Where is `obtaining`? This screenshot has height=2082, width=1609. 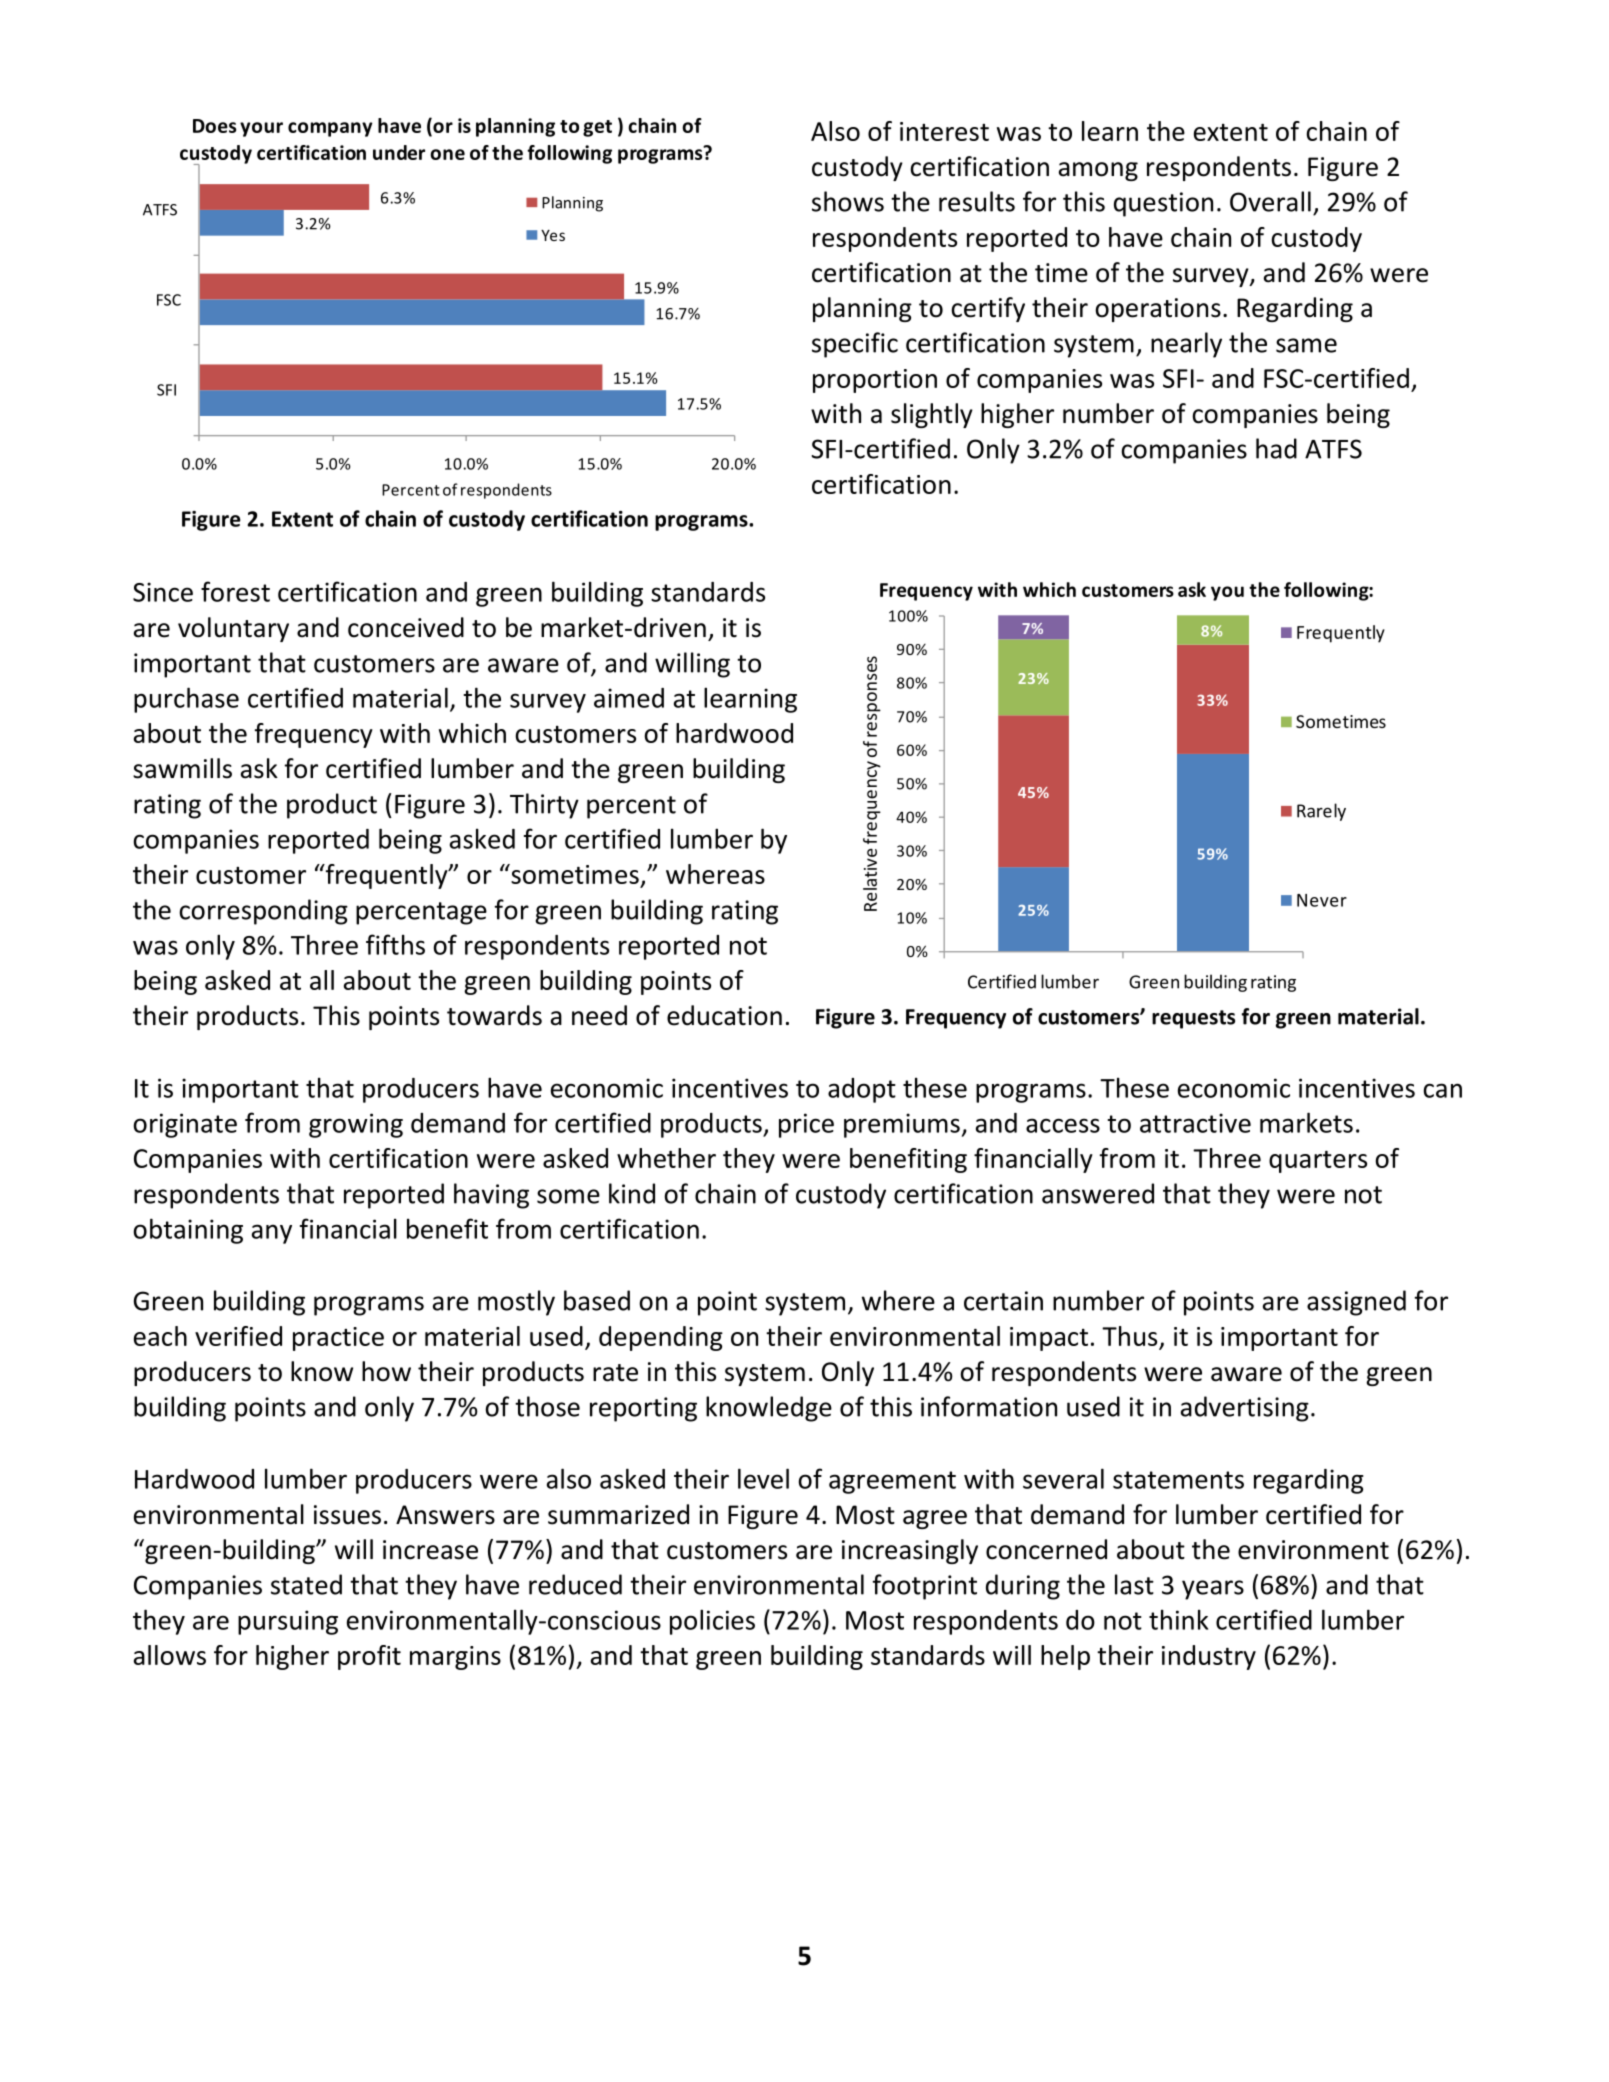 obtaining is located at coordinates (188, 1231).
